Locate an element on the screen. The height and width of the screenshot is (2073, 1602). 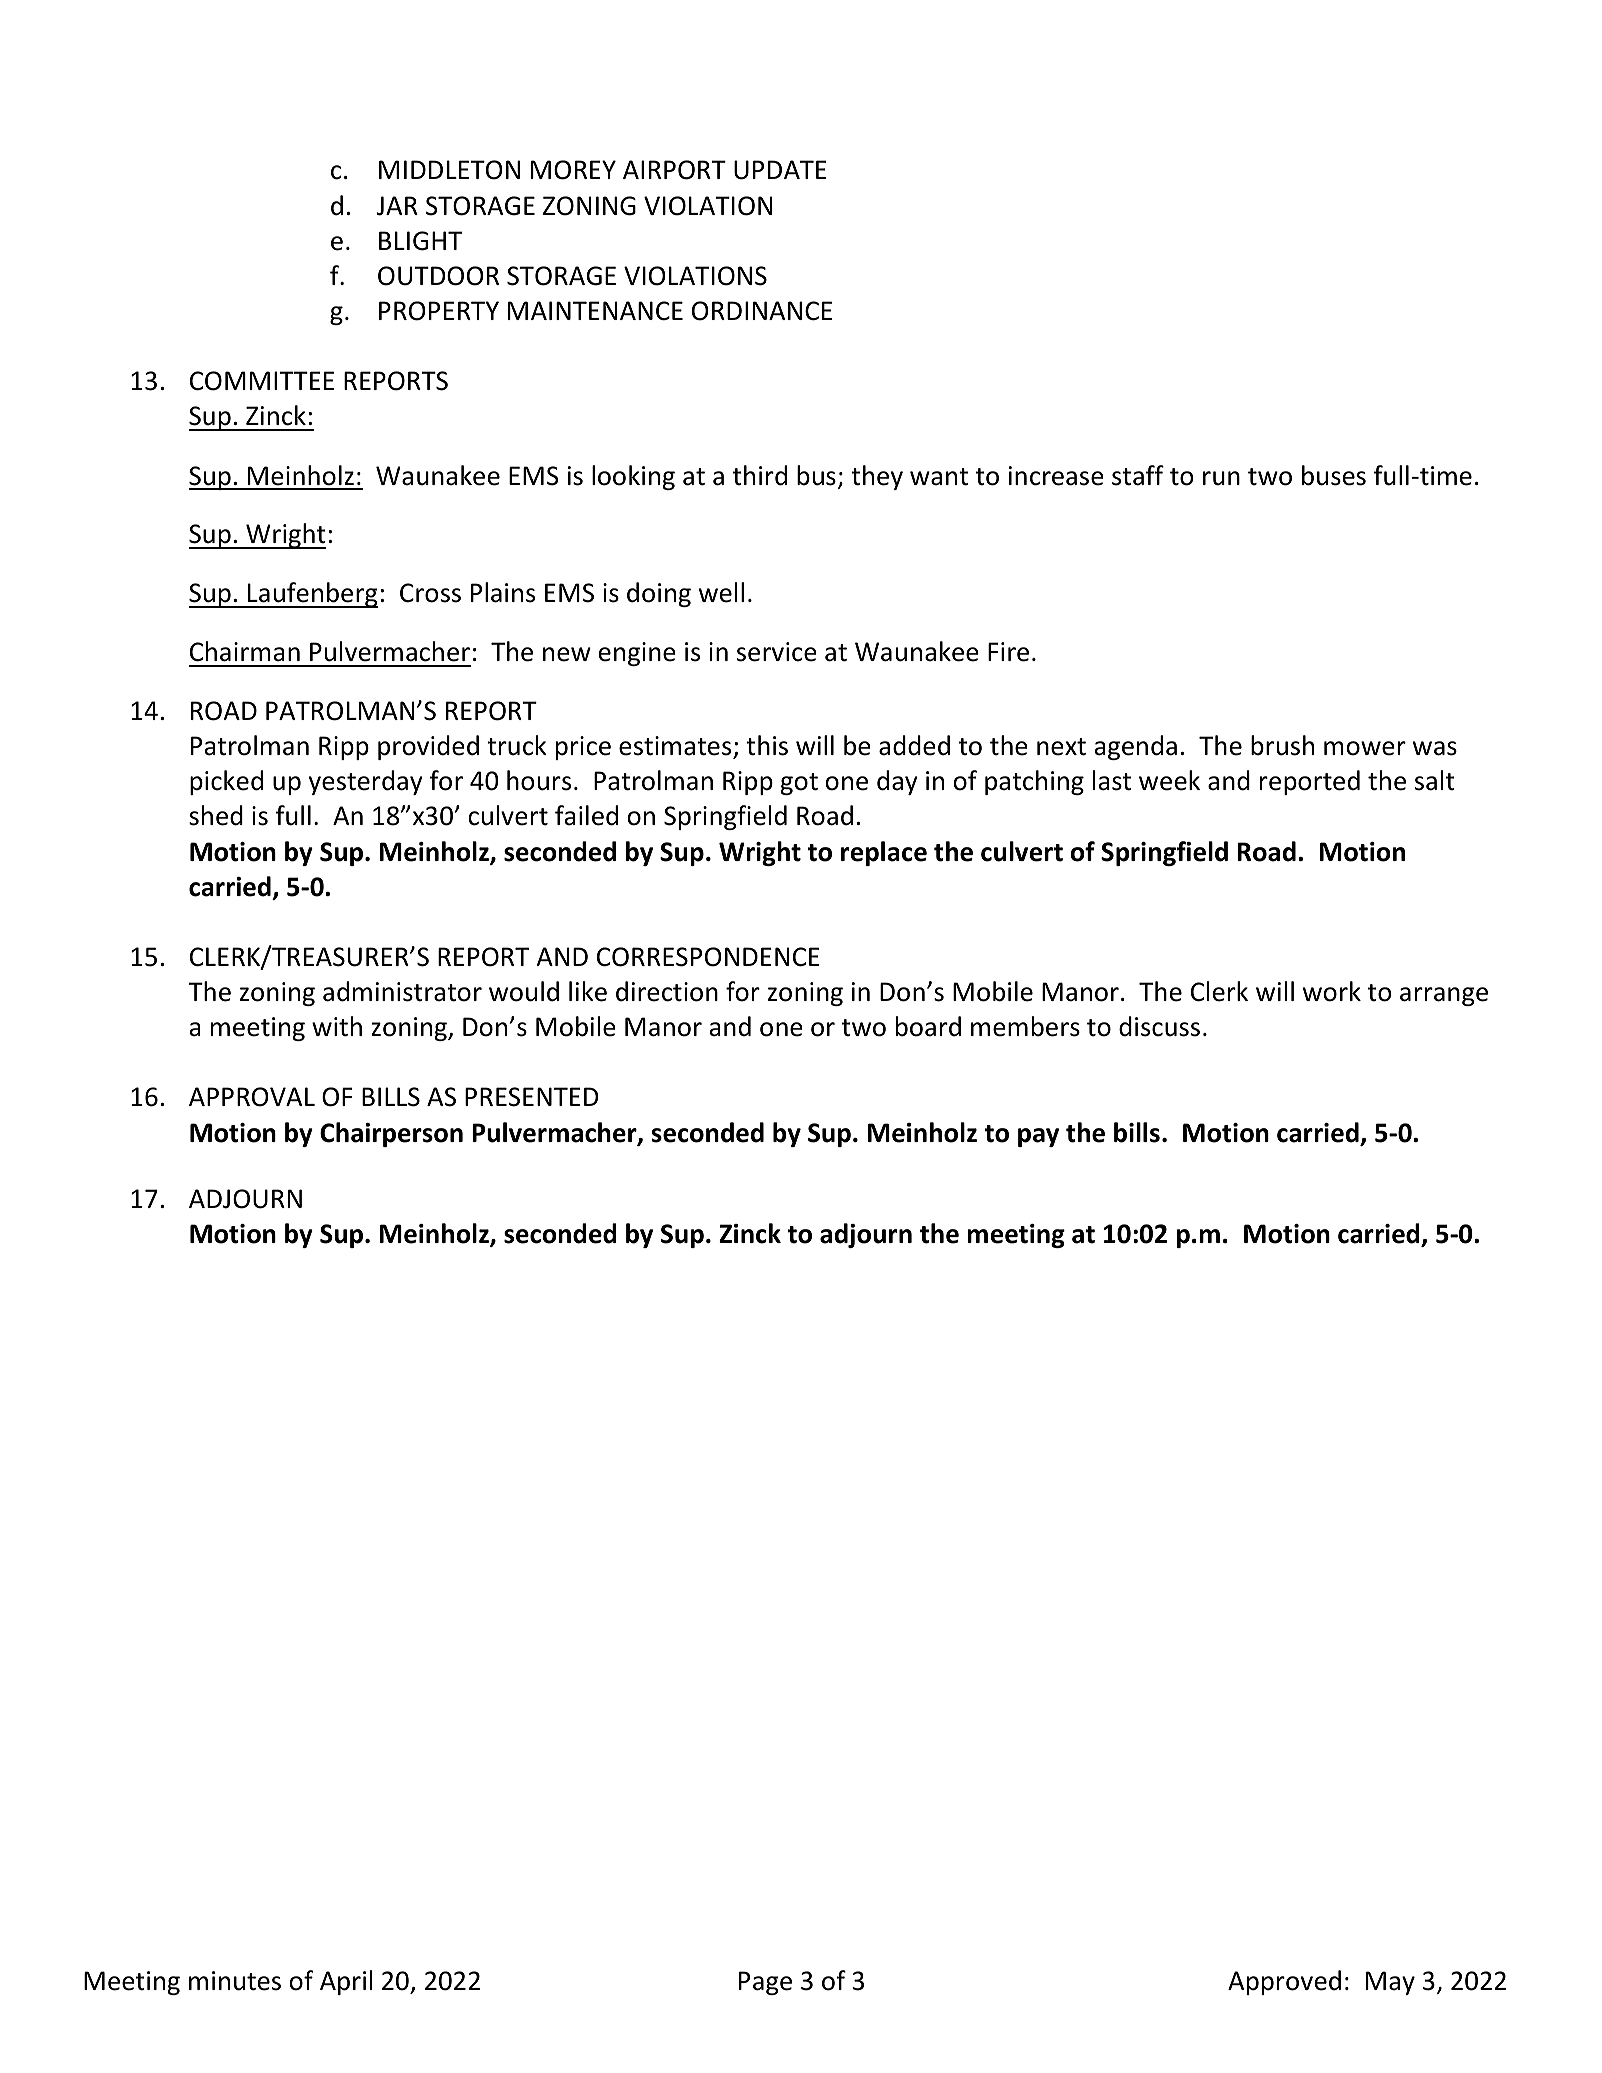
April is located at coordinates (346, 1982).
